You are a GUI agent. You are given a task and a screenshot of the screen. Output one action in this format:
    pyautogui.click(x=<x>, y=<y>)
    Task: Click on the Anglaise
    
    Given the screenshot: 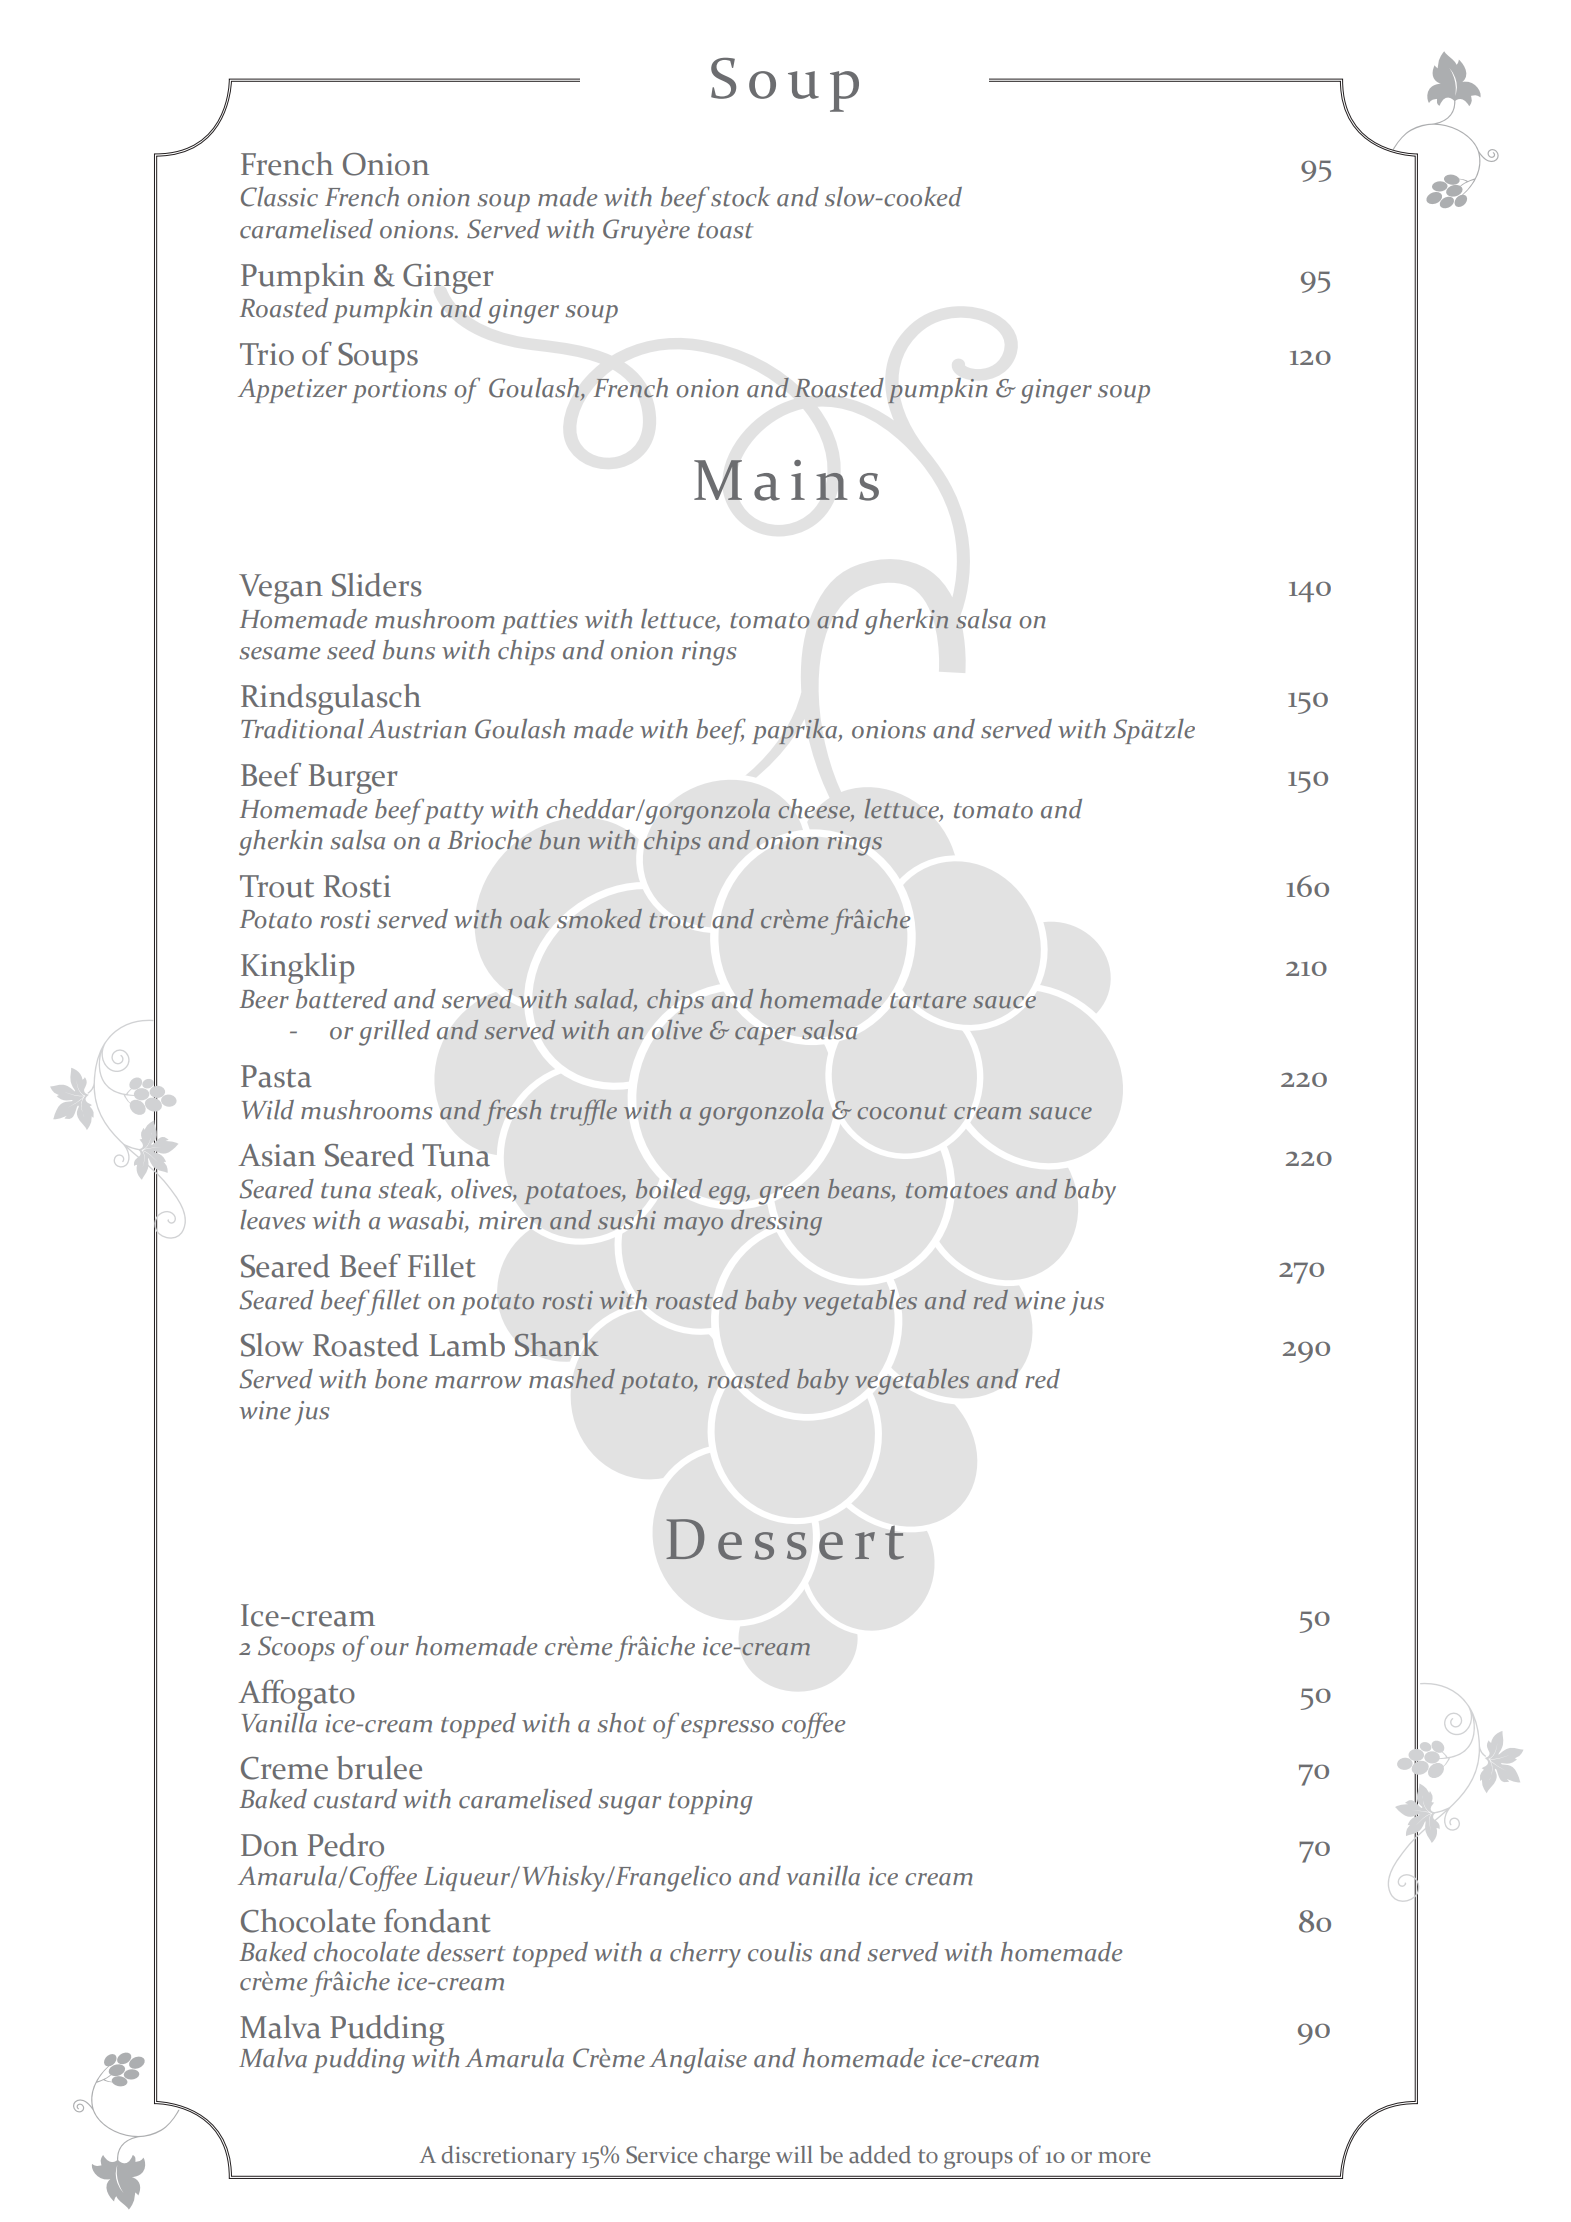 What is the action you would take?
    pyautogui.click(x=698, y=2061)
